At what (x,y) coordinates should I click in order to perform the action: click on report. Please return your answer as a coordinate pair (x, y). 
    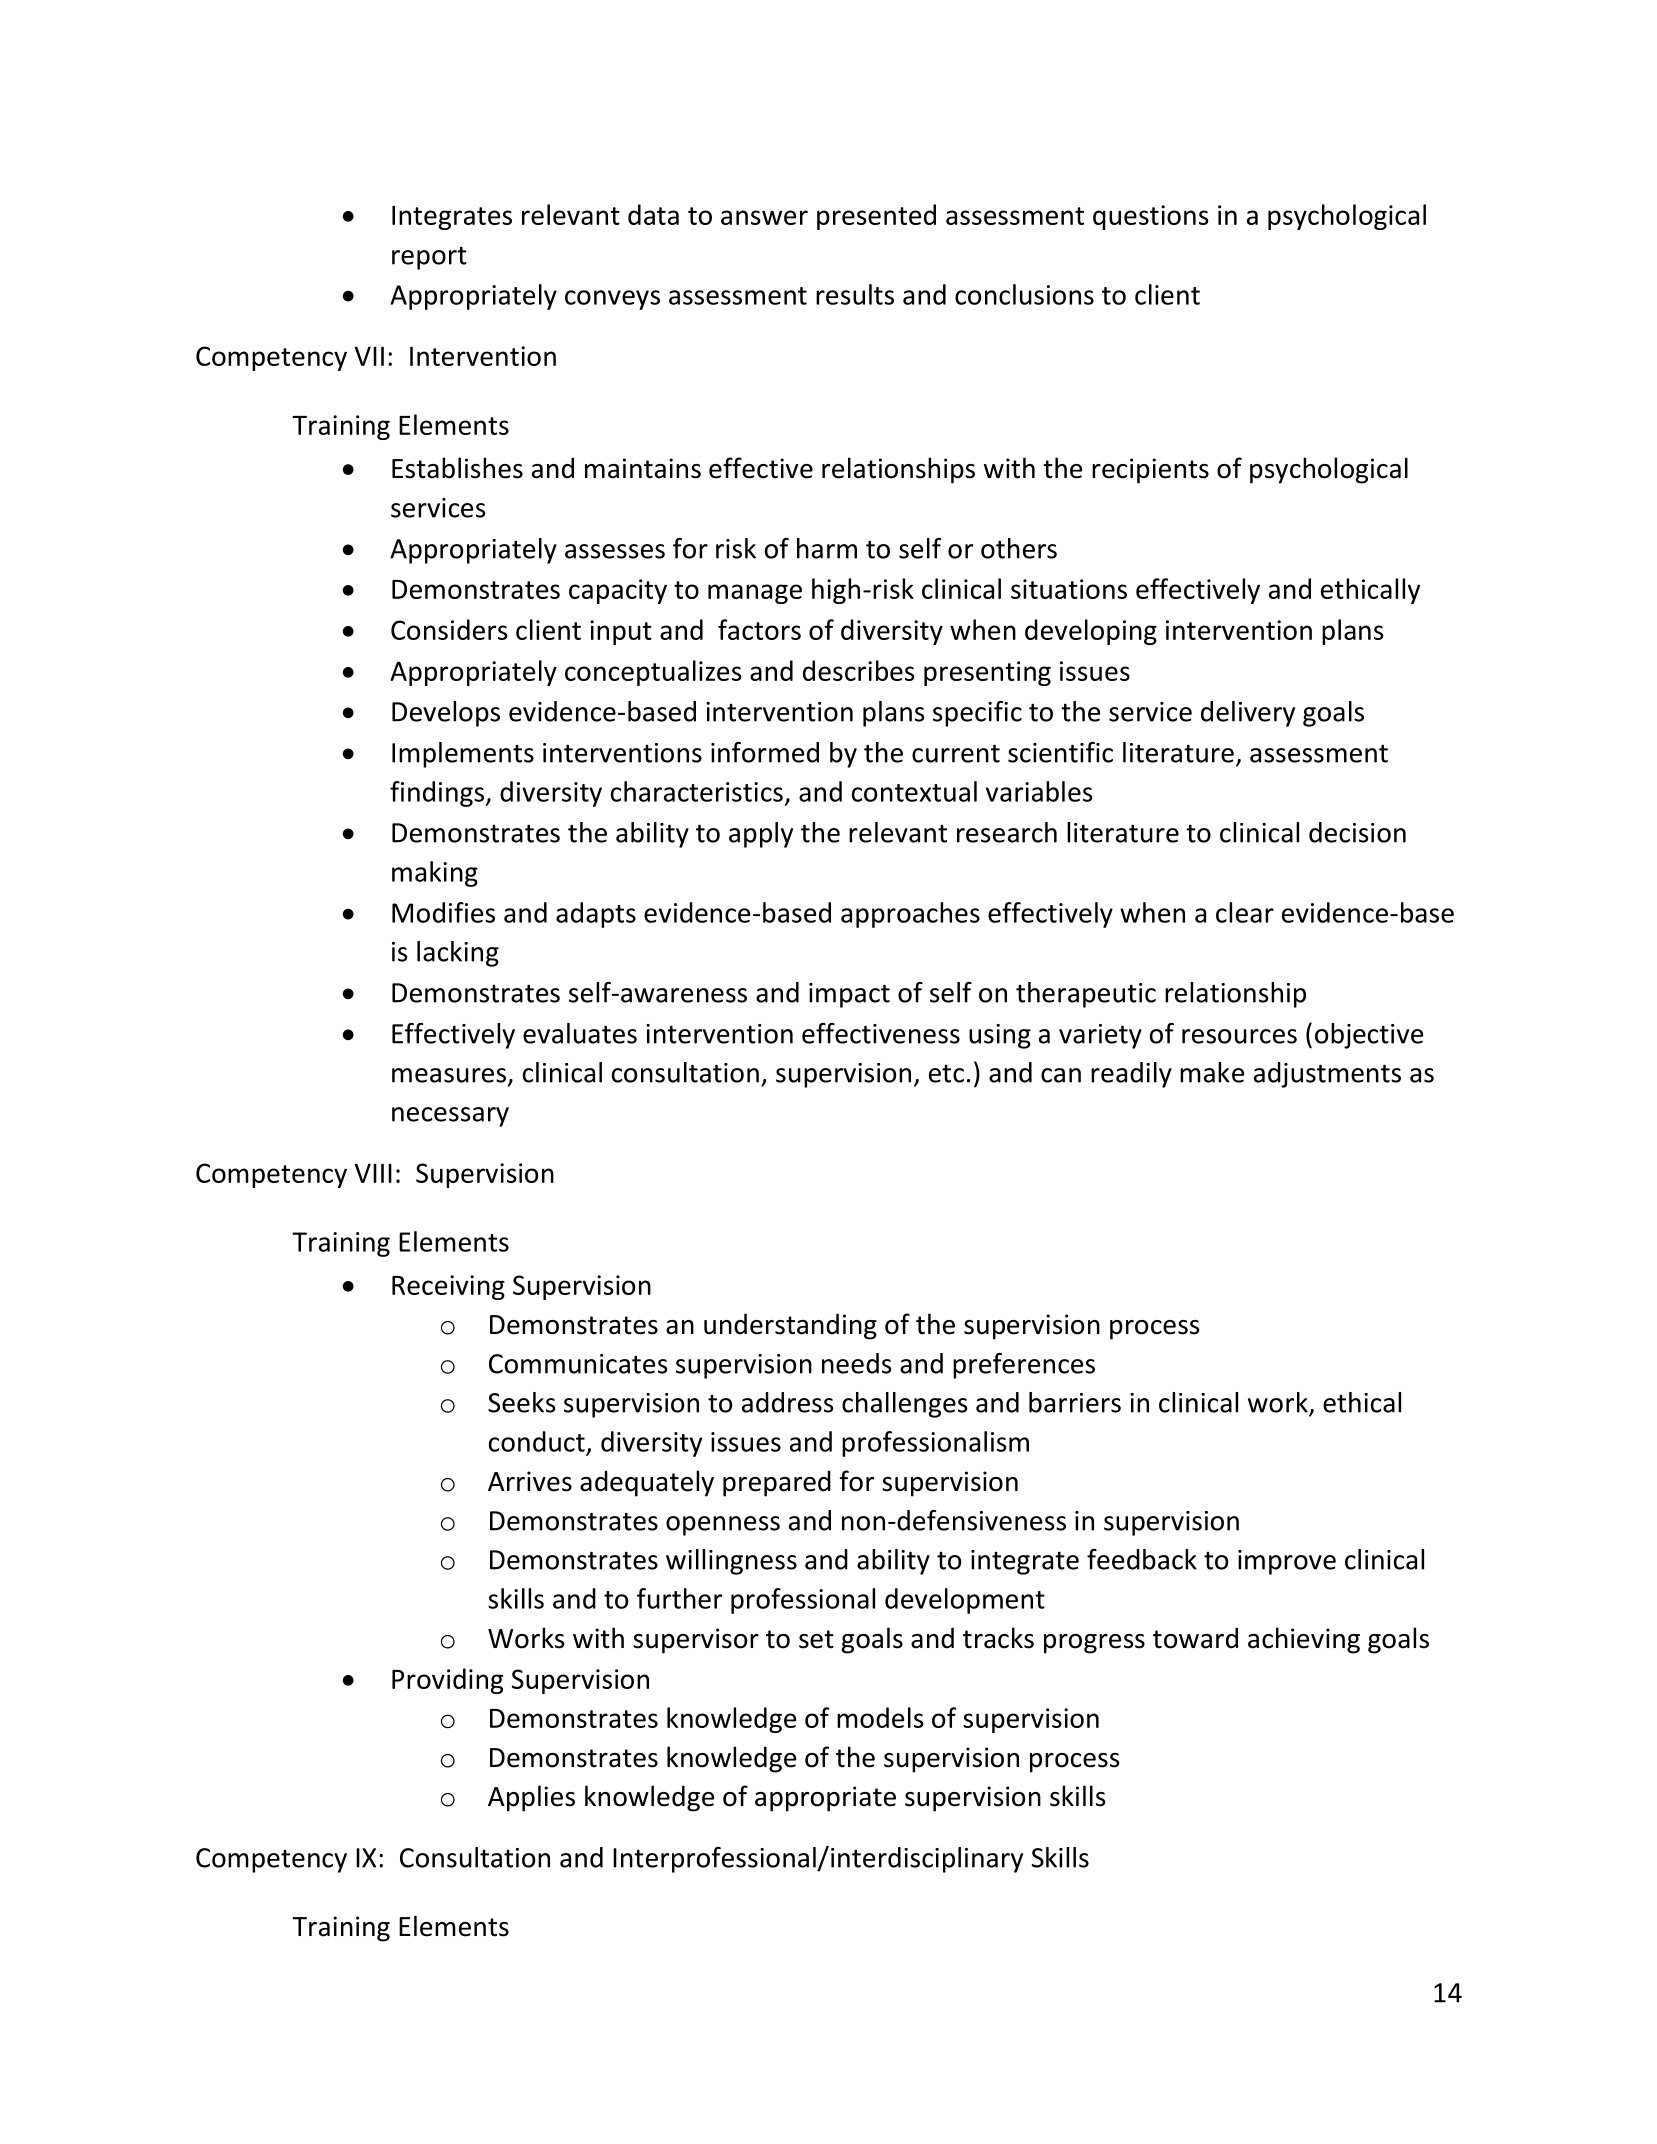
    Looking at the image, I should click on (429, 258).
